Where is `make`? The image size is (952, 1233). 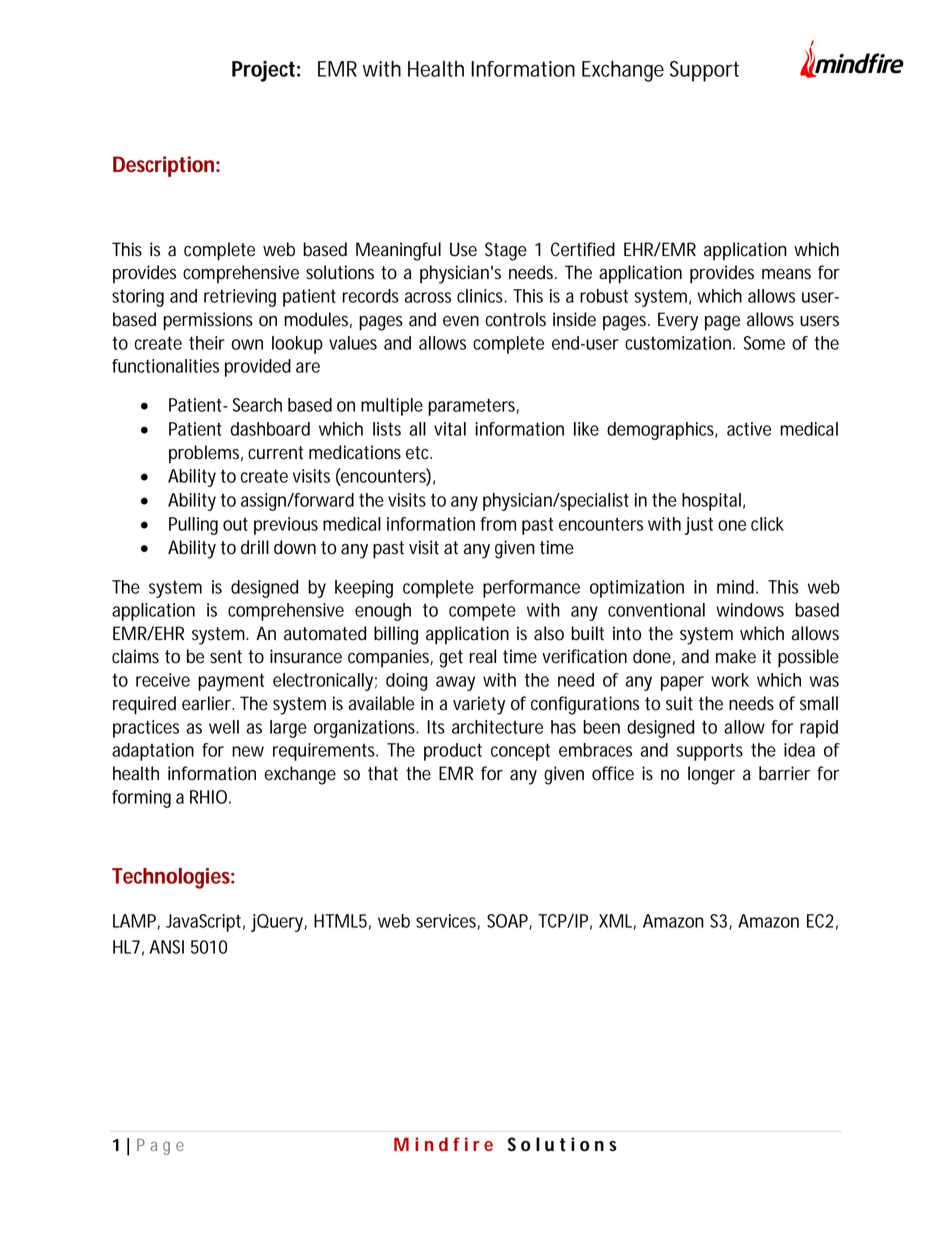
make is located at coordinates (736, 656).
